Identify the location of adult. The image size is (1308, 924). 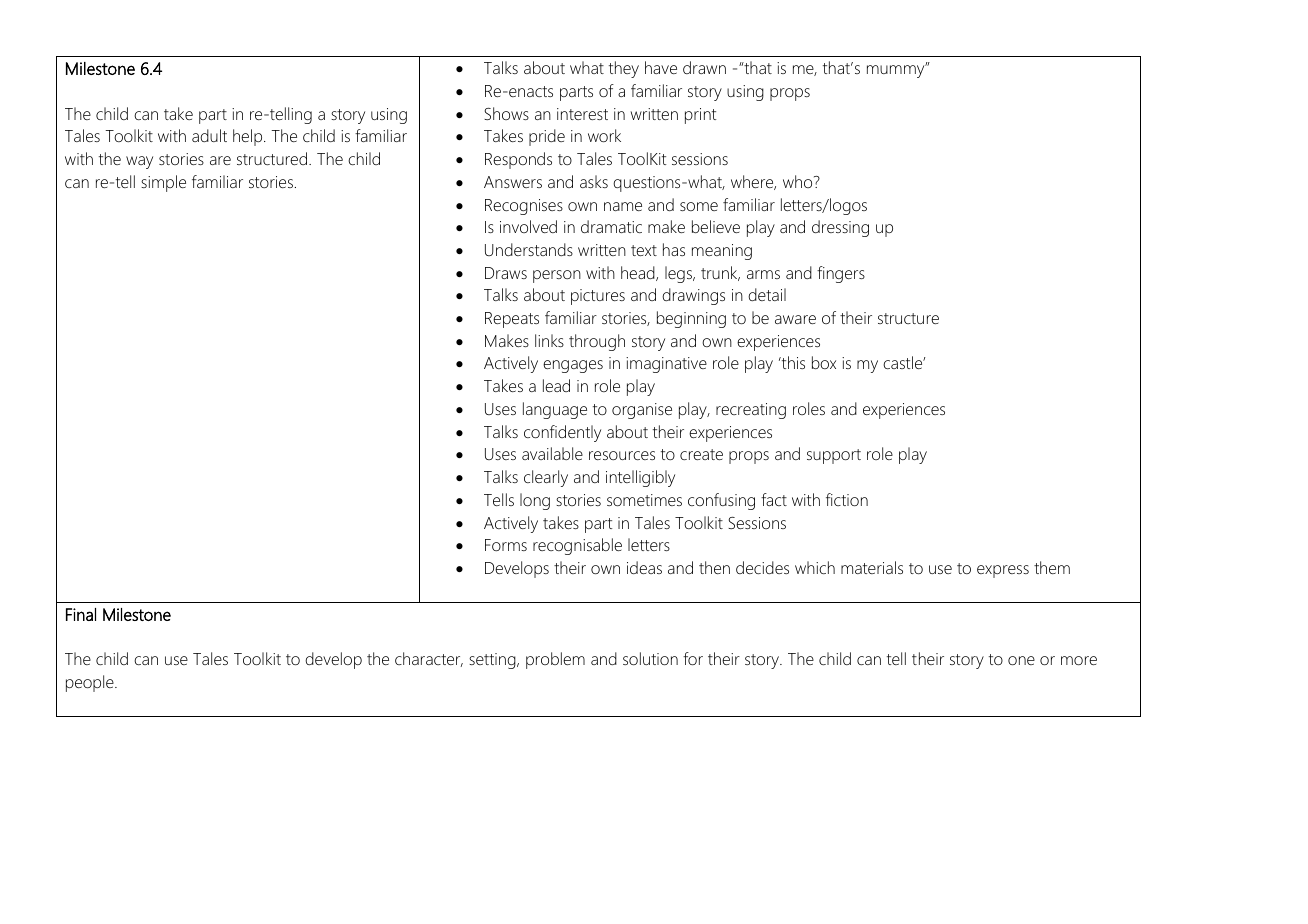
(209, 135).
